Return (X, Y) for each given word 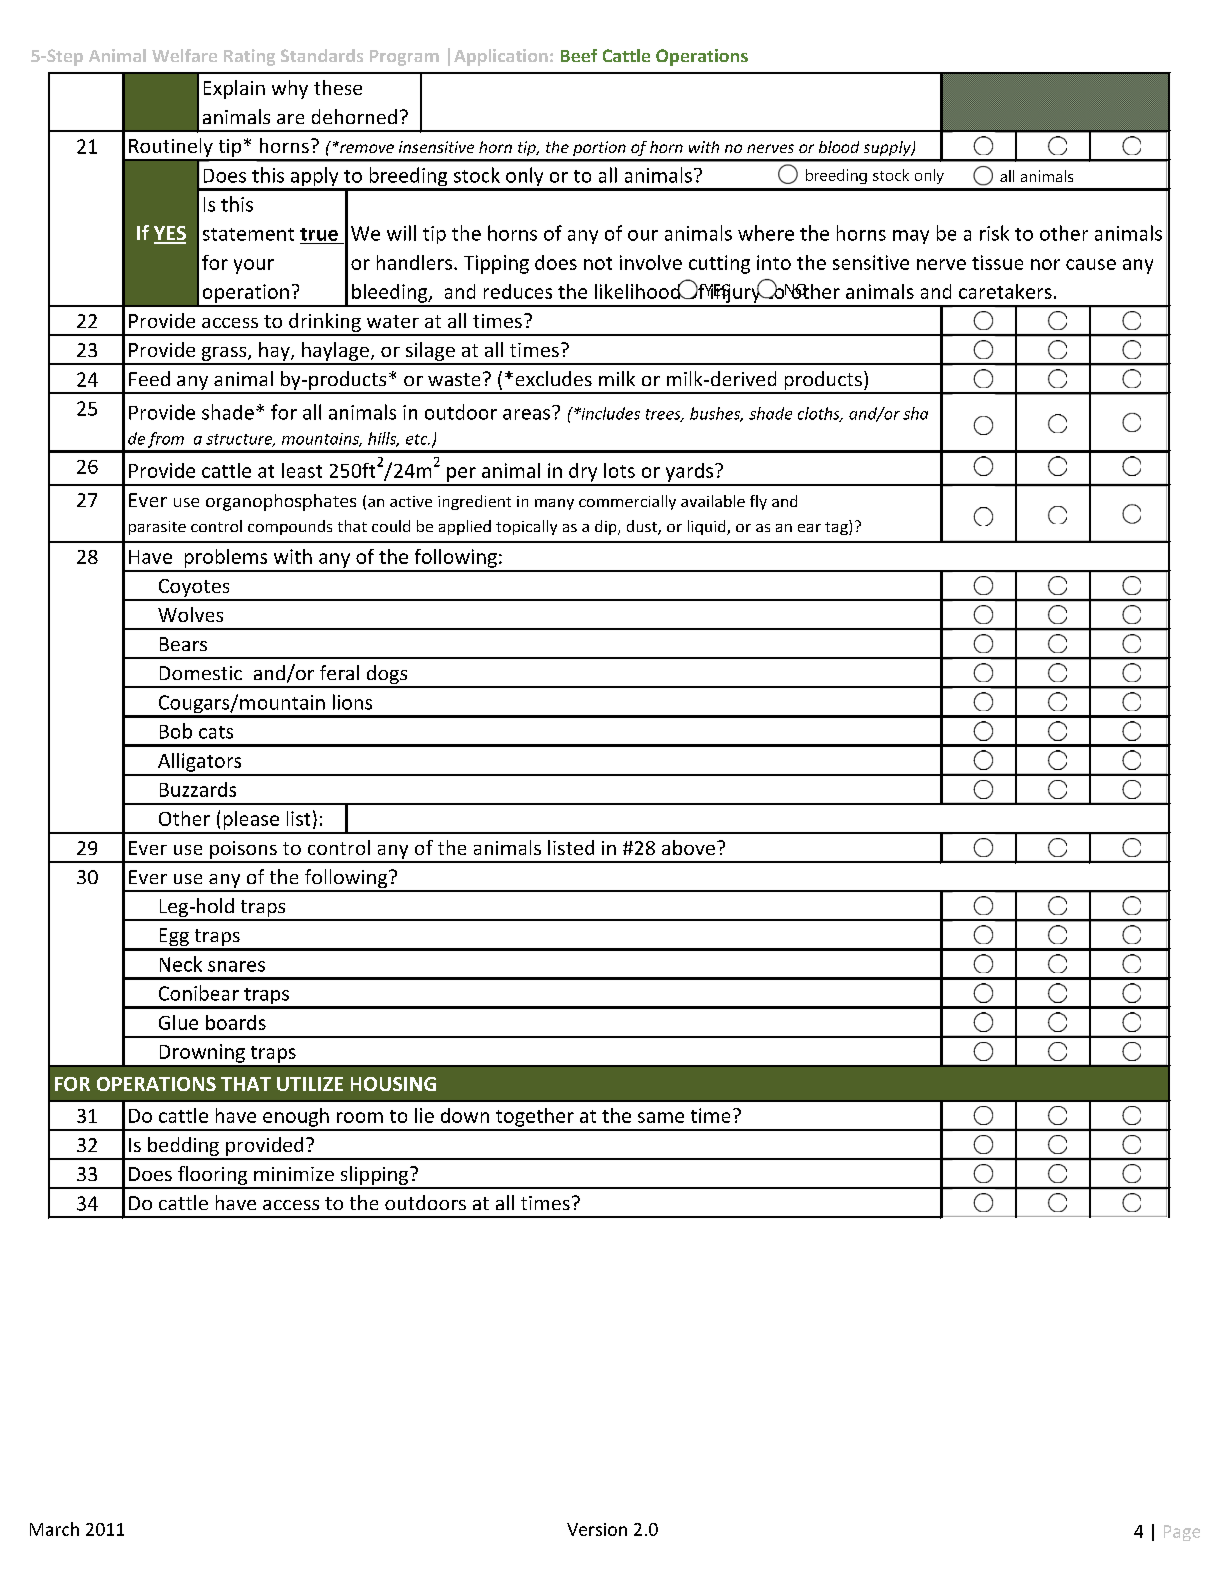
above (690, 847)
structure (240, 440)
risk (994, 233)
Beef (579, 55)
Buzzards (198, 789)
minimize (294, 1174)
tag (837, 527)
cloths (820, 414)
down (465, 1115)
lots (619, 470)
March (54, 1529)
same (661, 1117)
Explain (234, 89)
